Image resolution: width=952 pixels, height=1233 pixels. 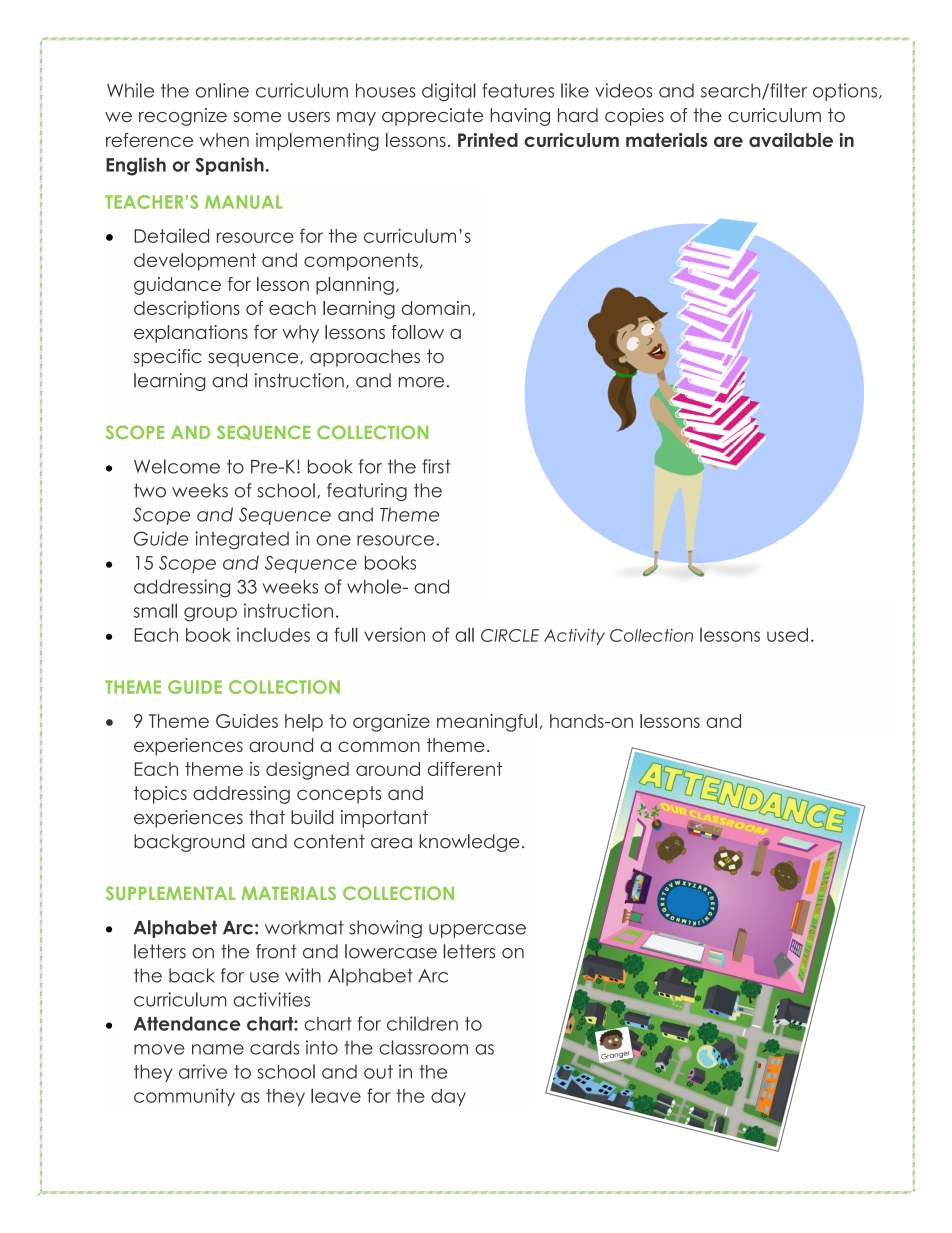 I want to click on available, so click(x=791, y=140).
